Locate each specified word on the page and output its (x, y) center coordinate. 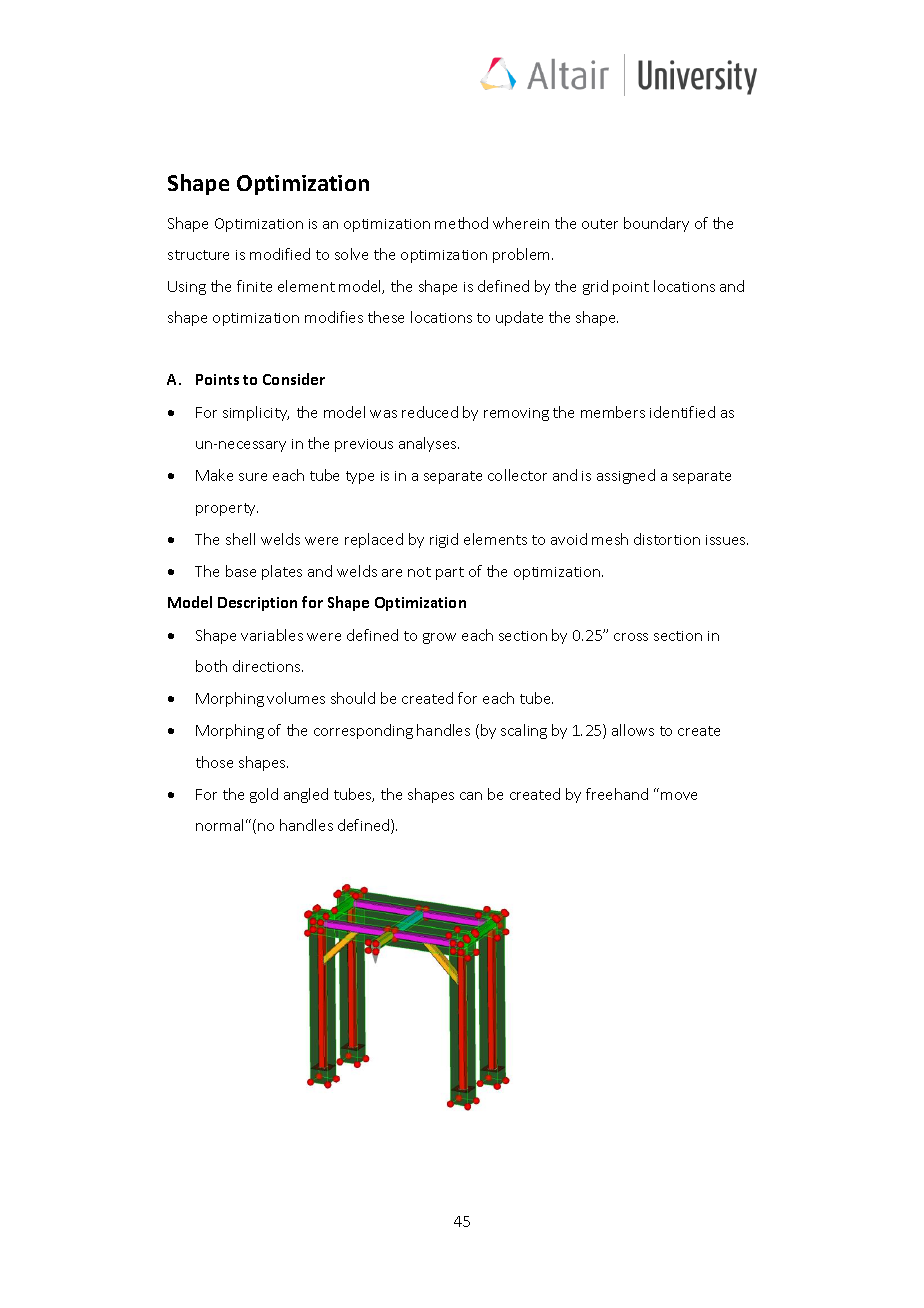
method (461, 223)
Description (257, 604)
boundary (656, 224)
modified (280, 254)
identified (682, 412)
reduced (430, 412)
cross (631, 637)
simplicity (256, 413)
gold (264, 795)
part (450, 573)
